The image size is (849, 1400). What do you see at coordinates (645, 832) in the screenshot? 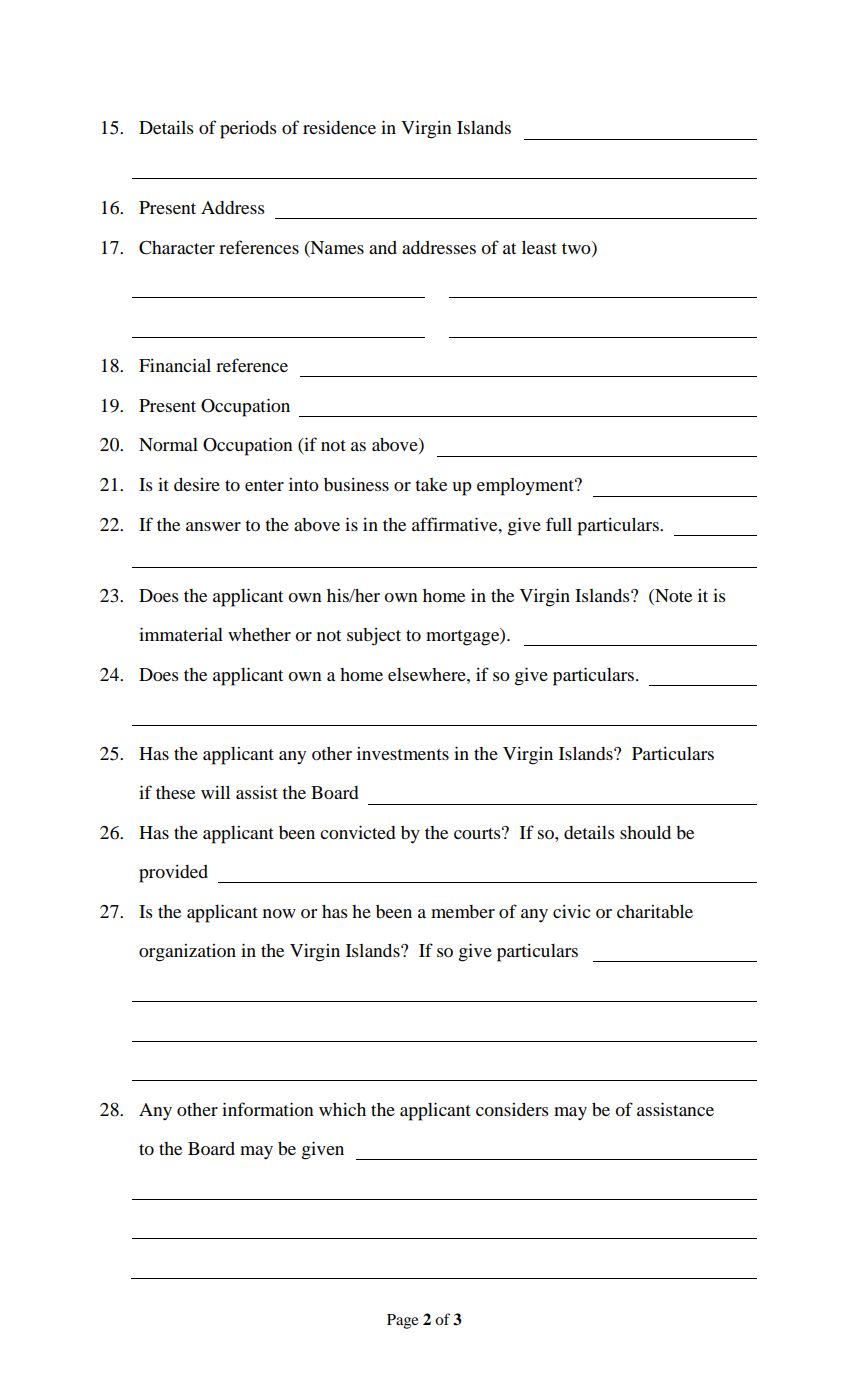
I see `should` at bounding box center [645, 832].
